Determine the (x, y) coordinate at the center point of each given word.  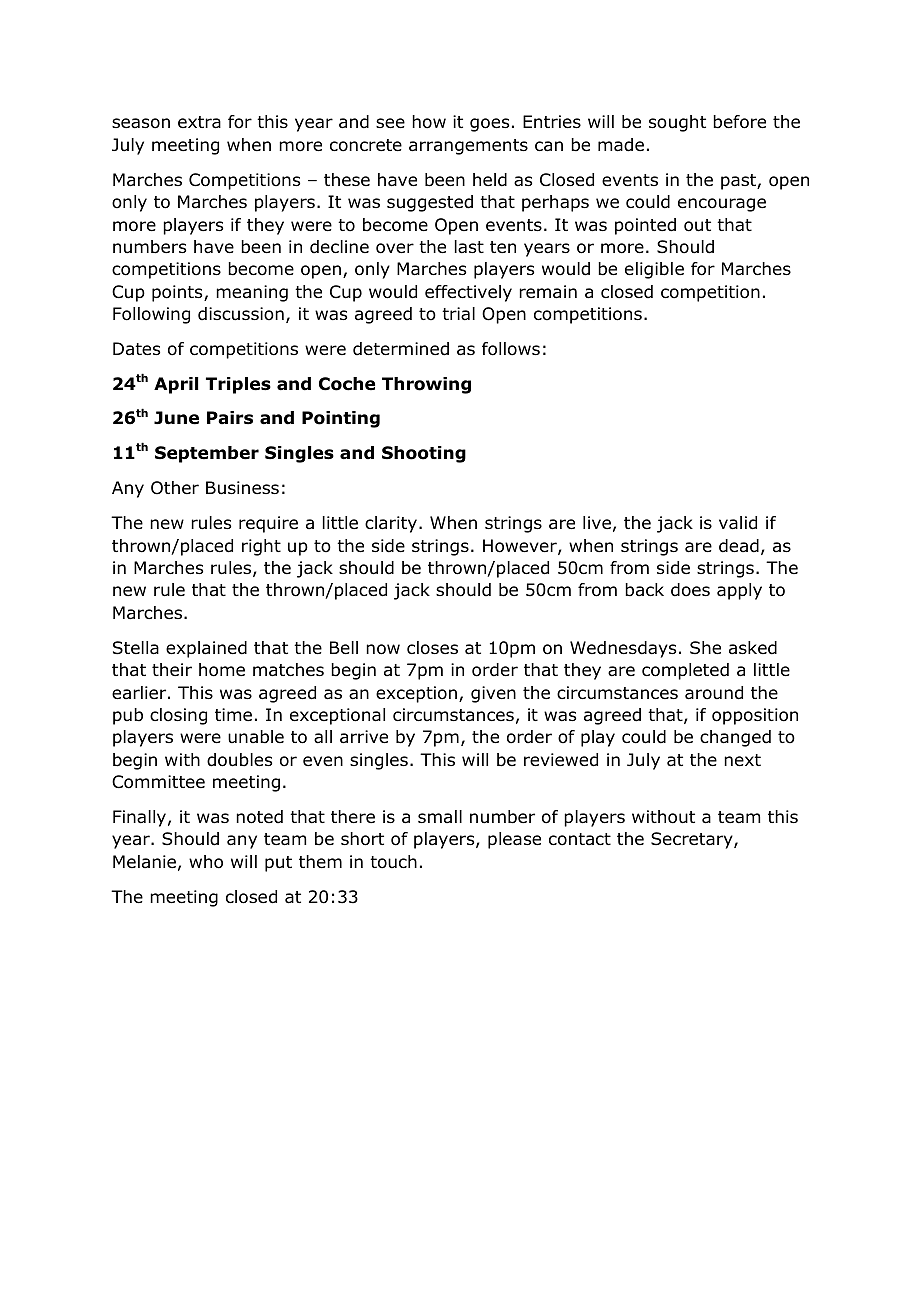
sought (677, 123)
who (206, 862)
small (440, 816)
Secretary (693, 840)
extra (199, 122)
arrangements (468, 147)
